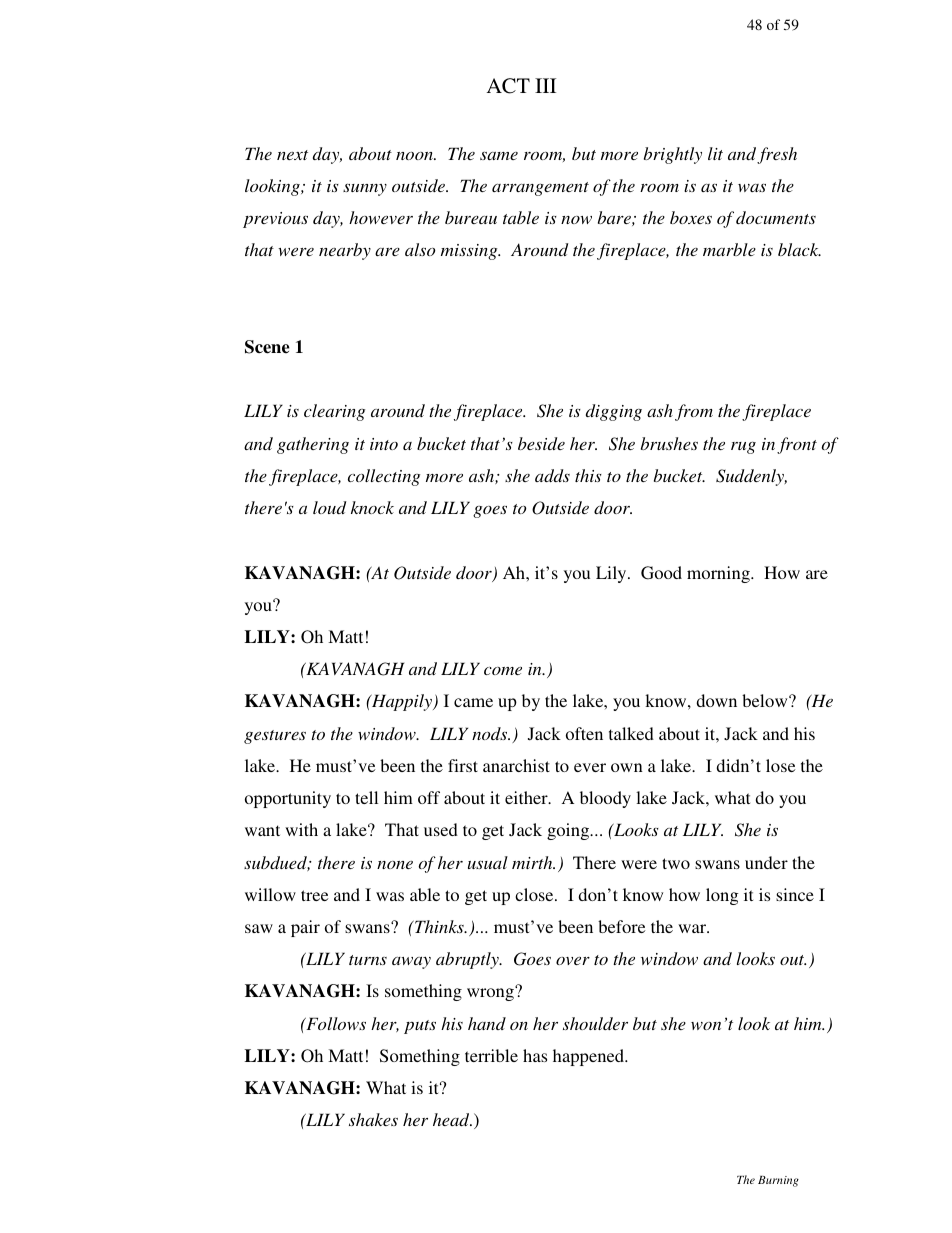  What do you see at coordinates (292, 155) in the image?
I see `next` at bounding box center [292, 155].
